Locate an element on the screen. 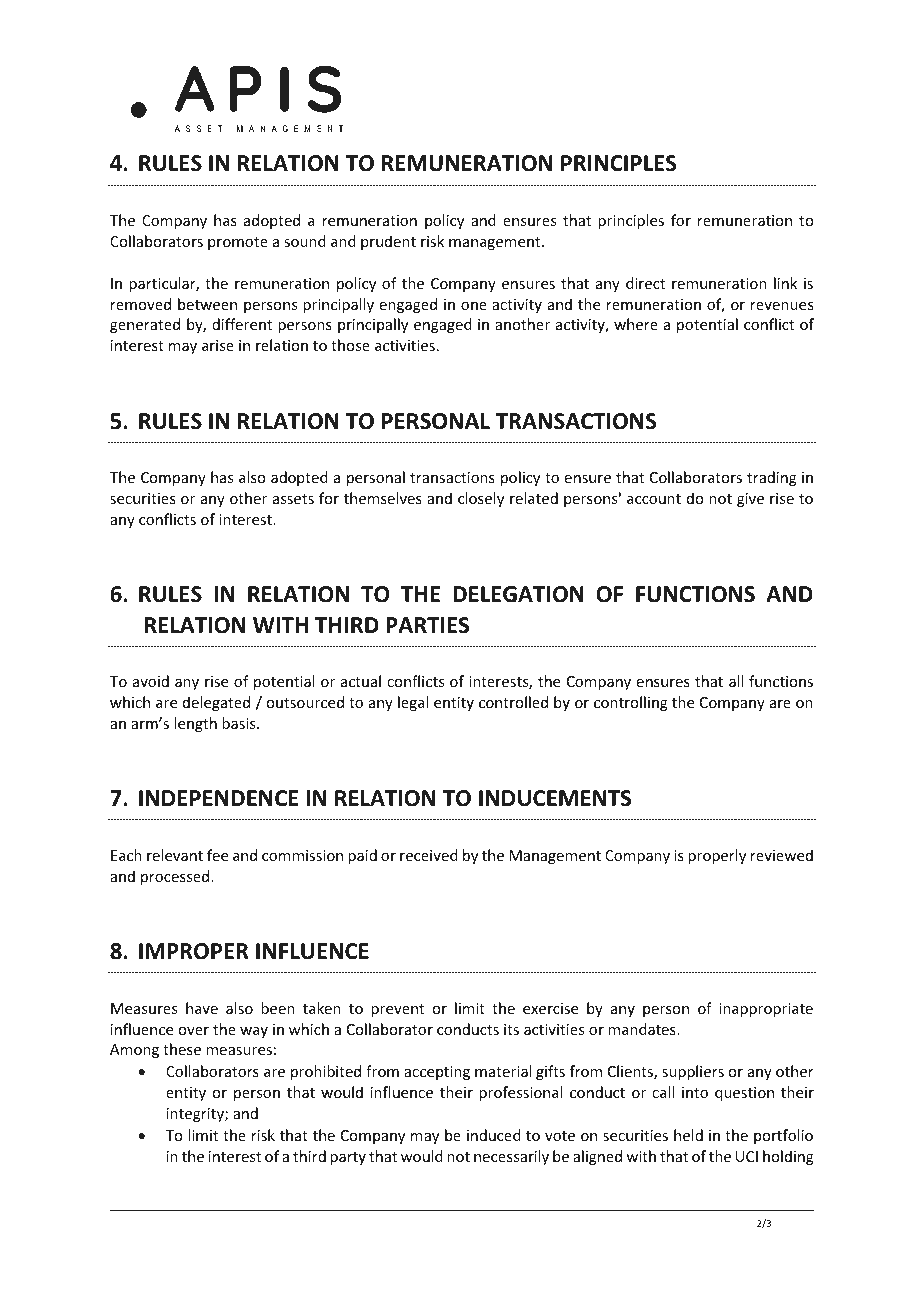 This screenshot has width=924, height=1308. one is located at coordinates (474, 306).
